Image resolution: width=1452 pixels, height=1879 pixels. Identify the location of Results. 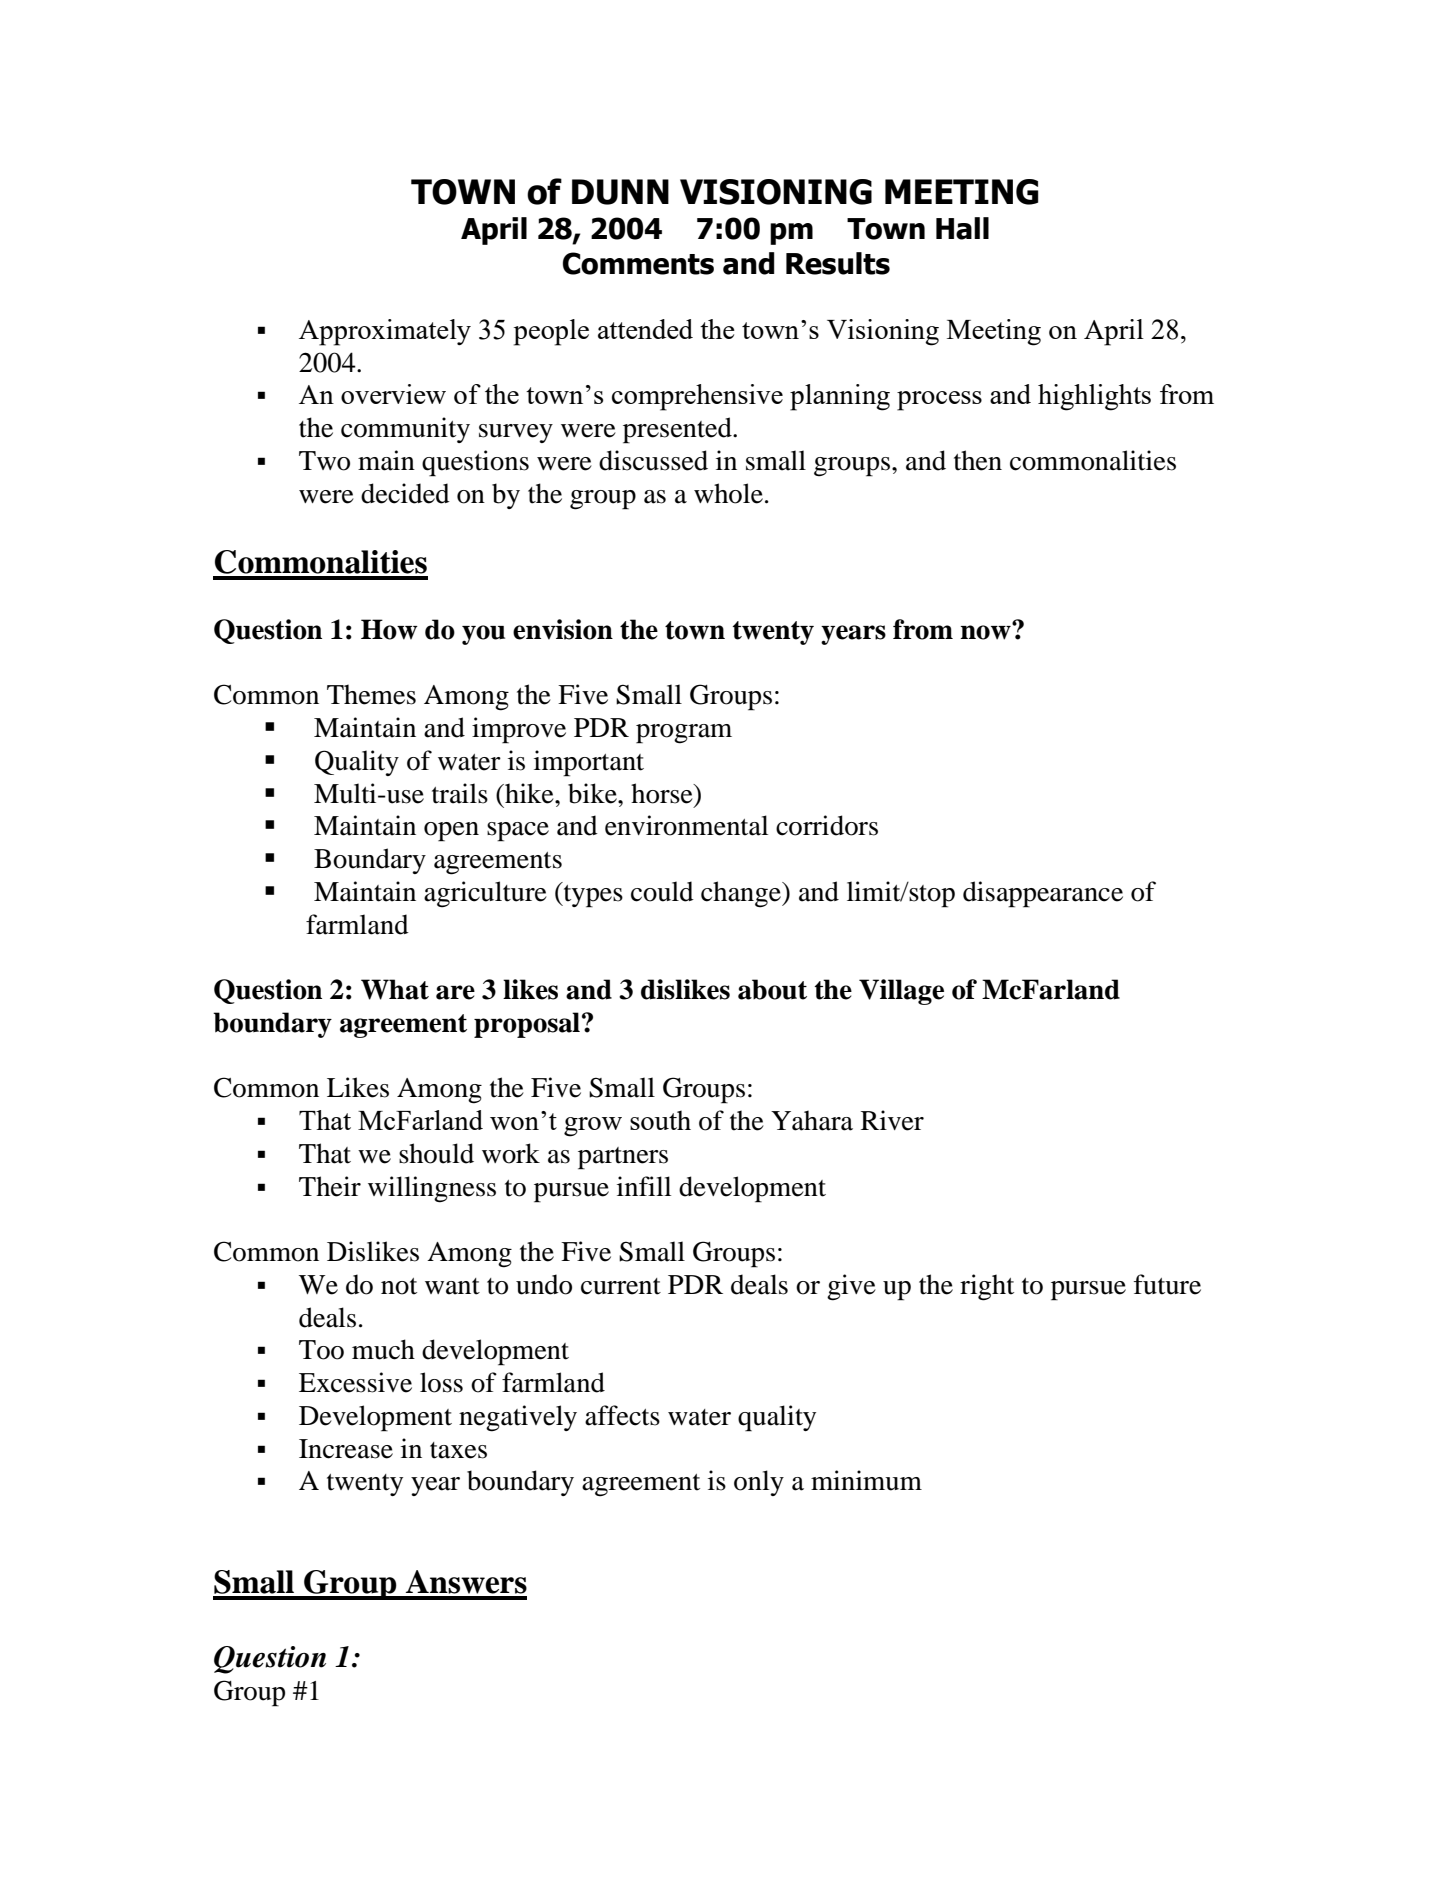
(838, 263).
